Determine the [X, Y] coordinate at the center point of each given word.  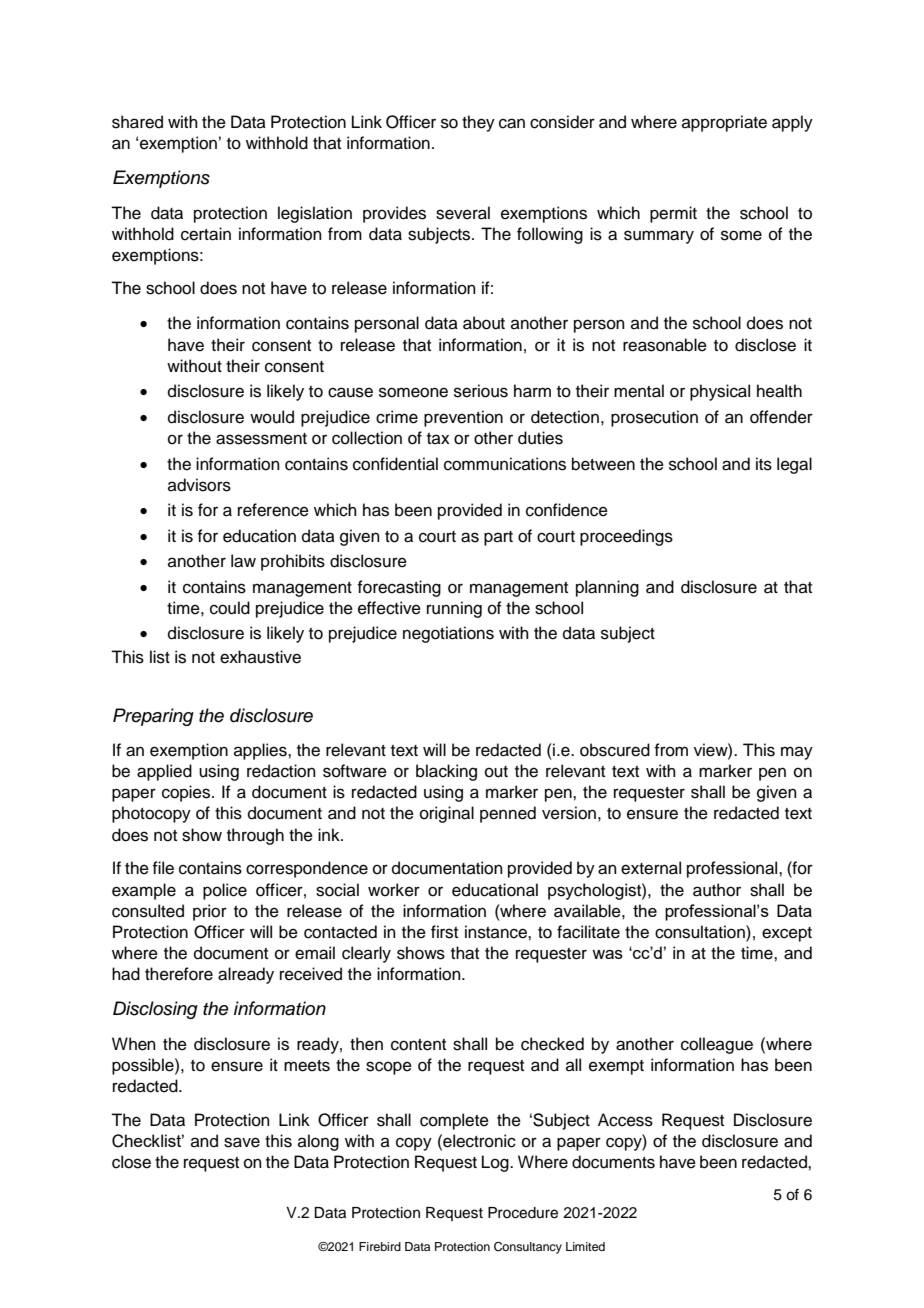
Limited [585, 1246]
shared [137, 122]
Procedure [523, 1213]
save [242, 1142]
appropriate [724, 123]
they [478, 123]
